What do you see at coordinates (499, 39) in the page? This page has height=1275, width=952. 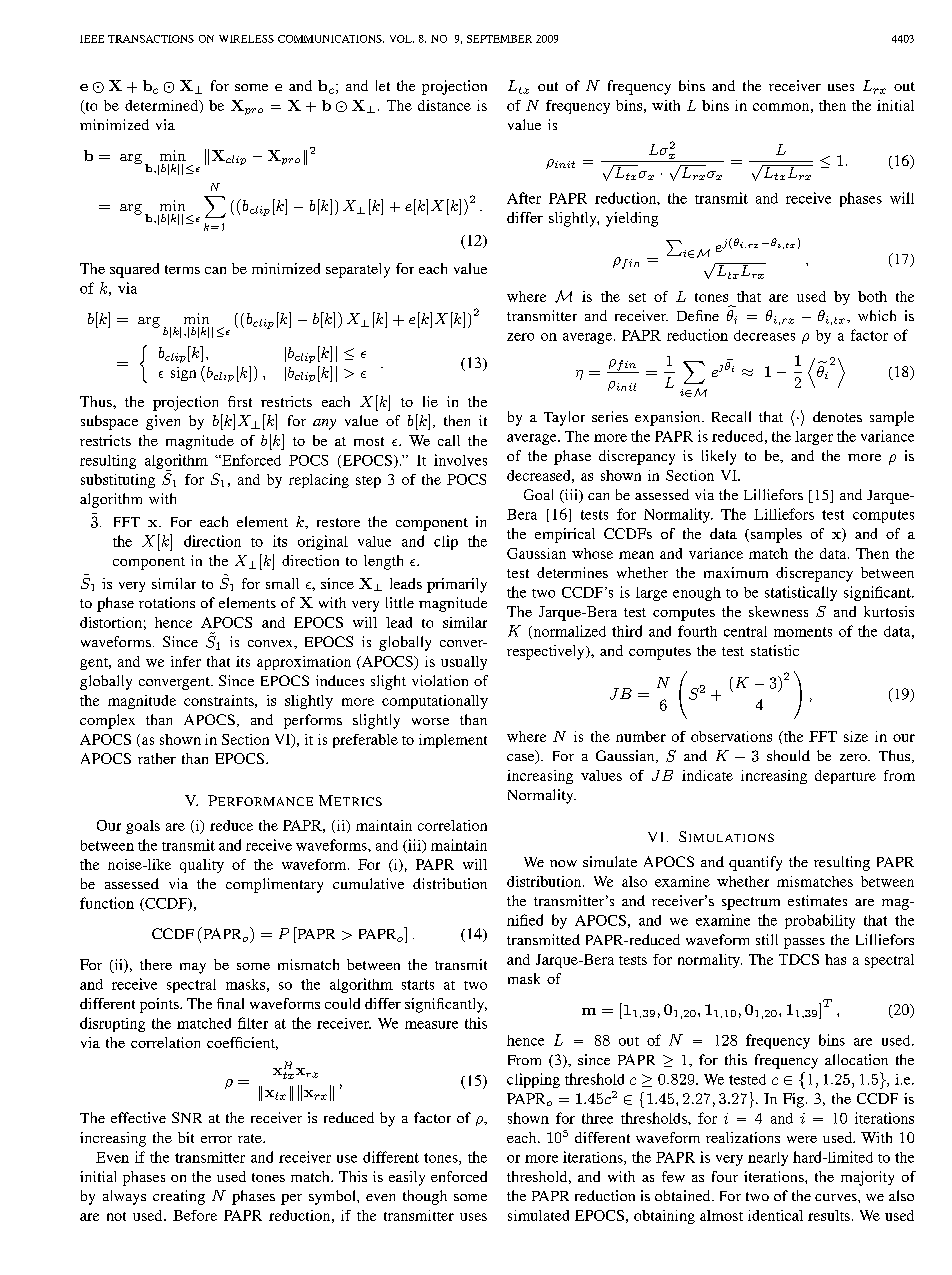 I see `SEPTEMBER` at bounding box center [499, 39].
